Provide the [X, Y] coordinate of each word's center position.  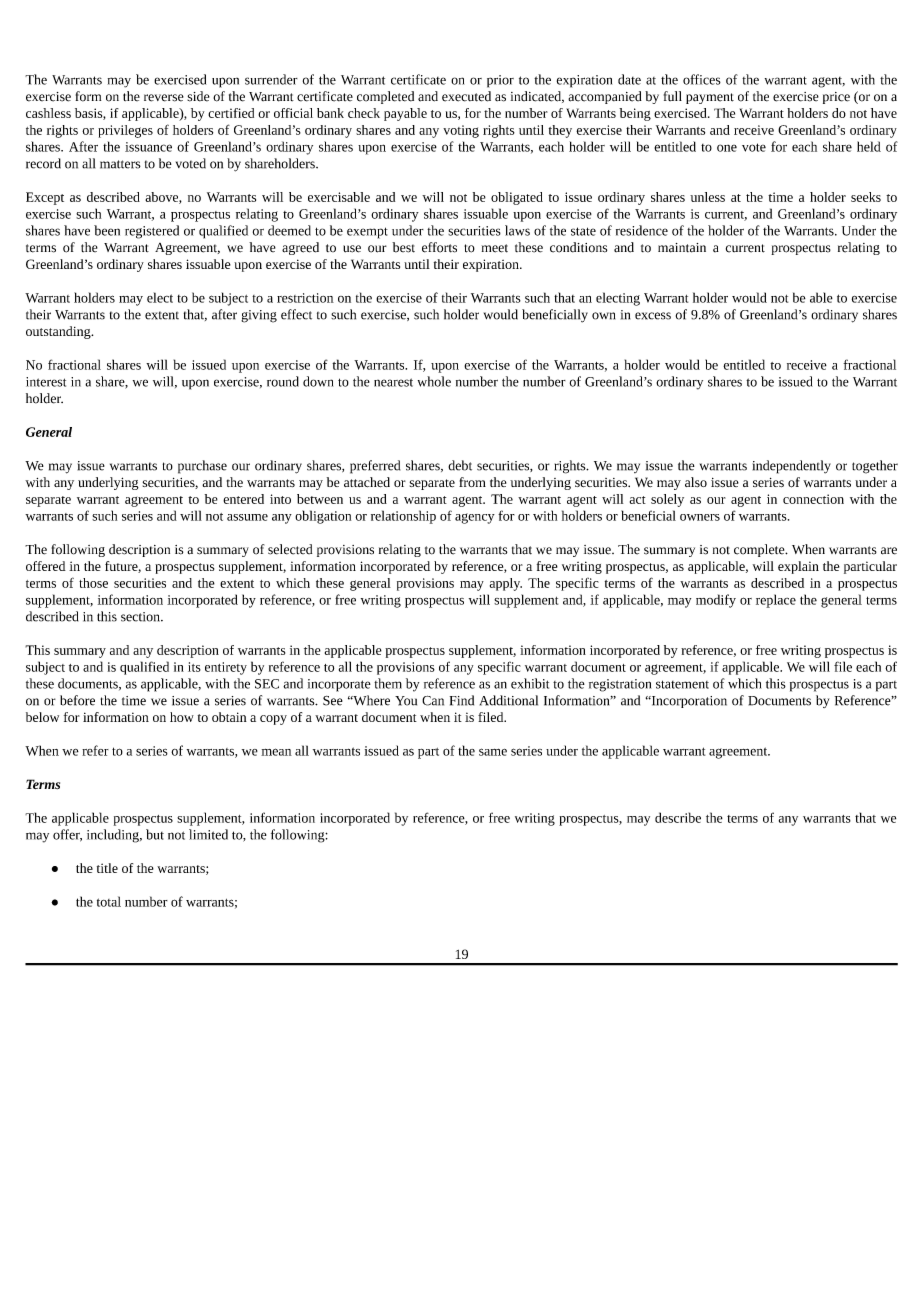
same [493, 752]
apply [506, 584]
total [109, 901]
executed [466, 96]
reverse [164, 98]
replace [776, 601]
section [141, 617]
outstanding [59, 332]
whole [434, 381]
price [836, 98]
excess [653, 316]
